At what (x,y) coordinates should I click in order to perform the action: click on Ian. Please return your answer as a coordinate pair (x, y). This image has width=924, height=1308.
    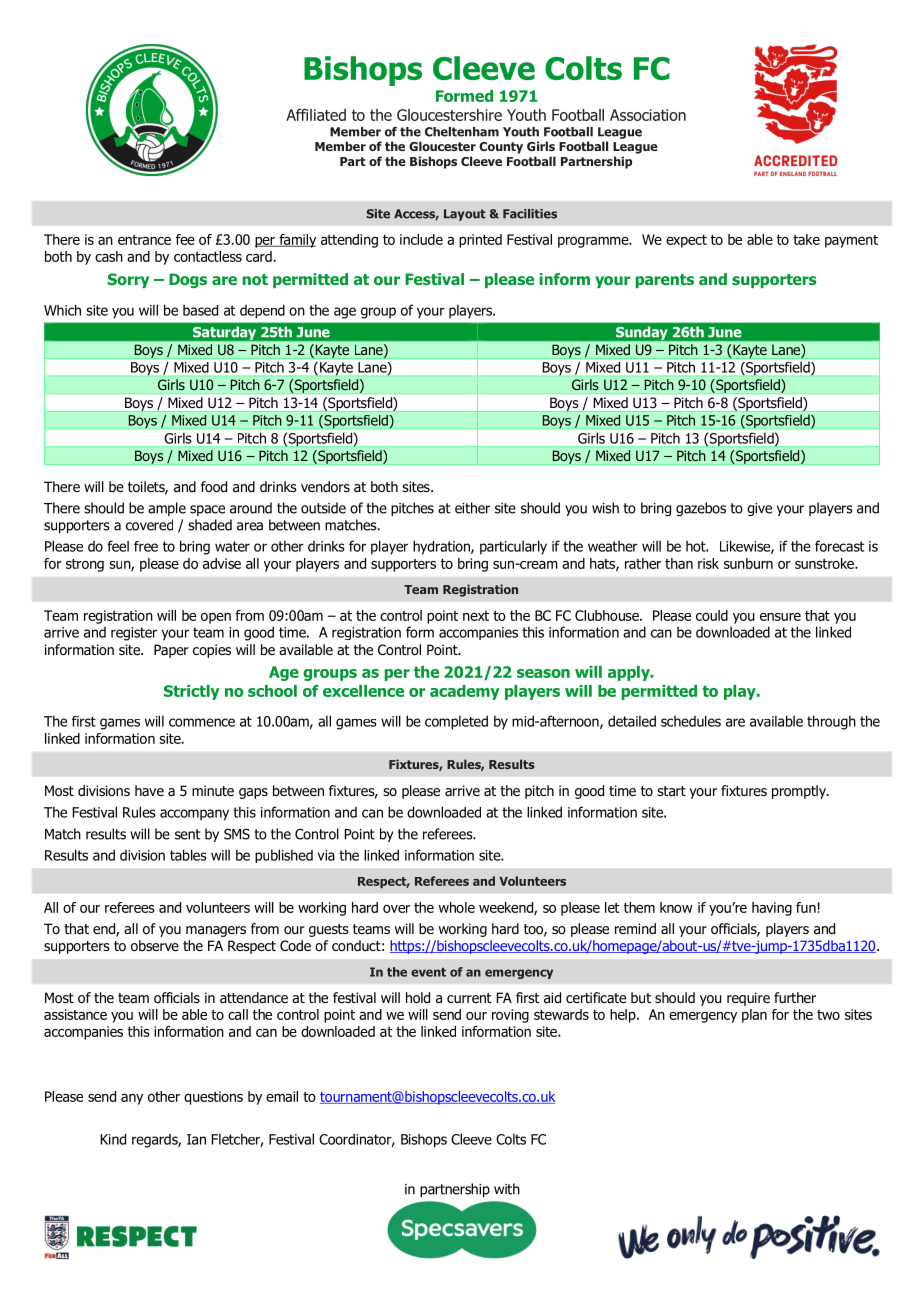
    Looking at the image, I should click on (196, 1139).
